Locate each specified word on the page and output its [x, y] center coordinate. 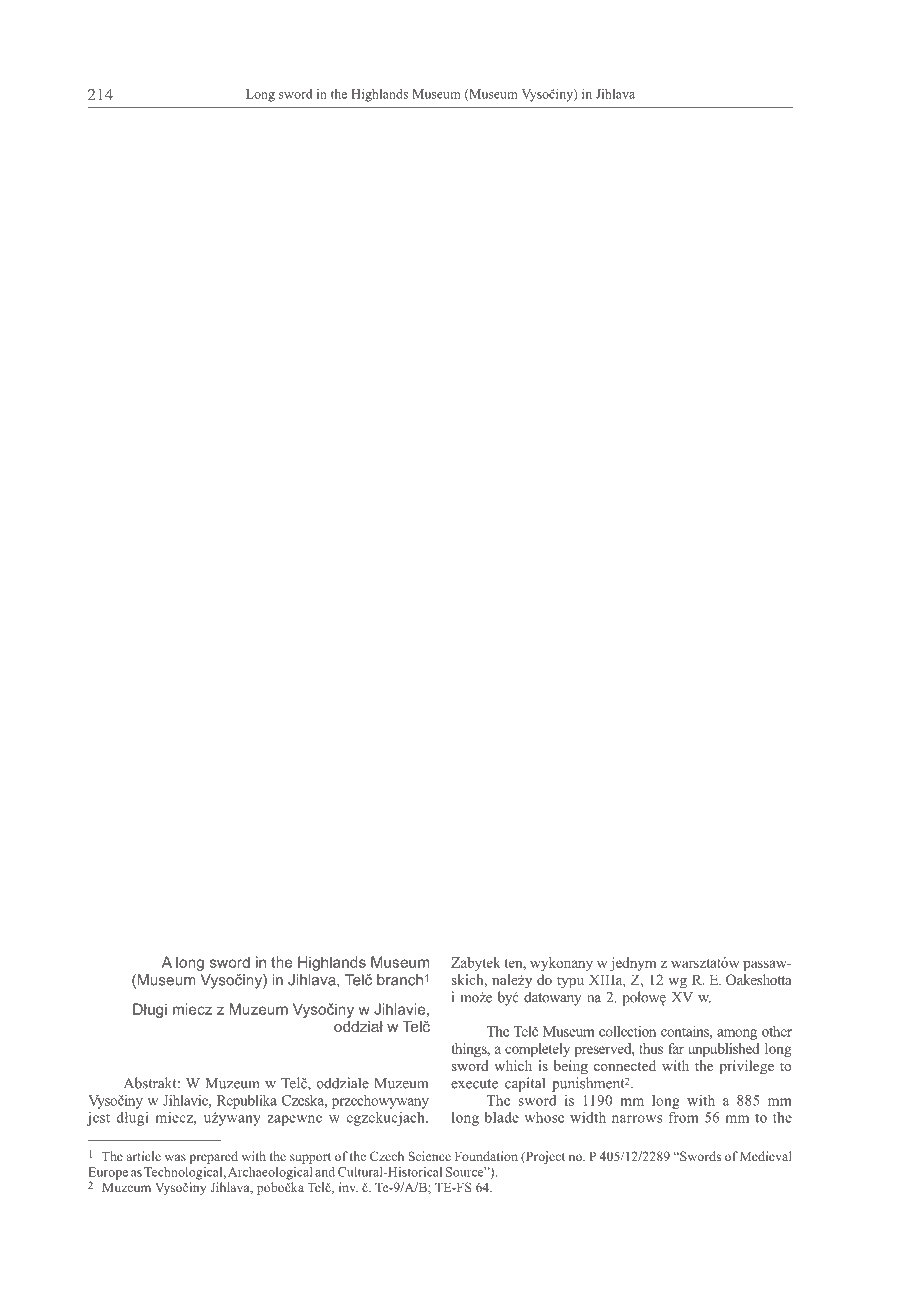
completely [537, 1050]
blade [502, 1117]
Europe [108, 1174]
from [684, 1117]
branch [400, 980]
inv [348, 1187]
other [777, 1031]
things [470, 1050]
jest [98, 1119]
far [676, 1048]
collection [627, 1031]
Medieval [766, 1156]
